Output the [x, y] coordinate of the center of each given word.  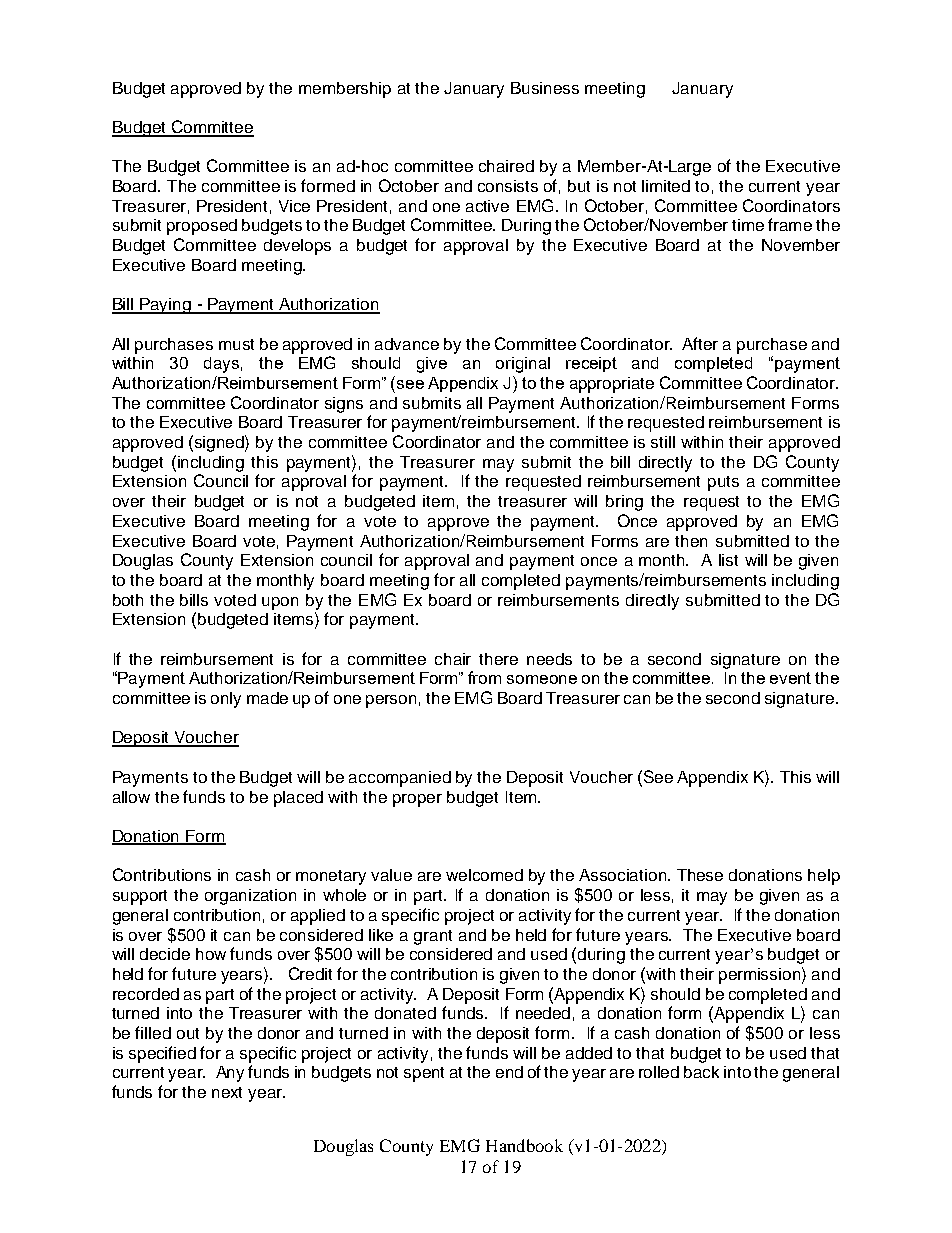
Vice [294, 206]
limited [666, 186]
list [728, 560]
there [498, 659]
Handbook [524, 1145]
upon [280, 603]
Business [545, 88]
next [227, 1092]
